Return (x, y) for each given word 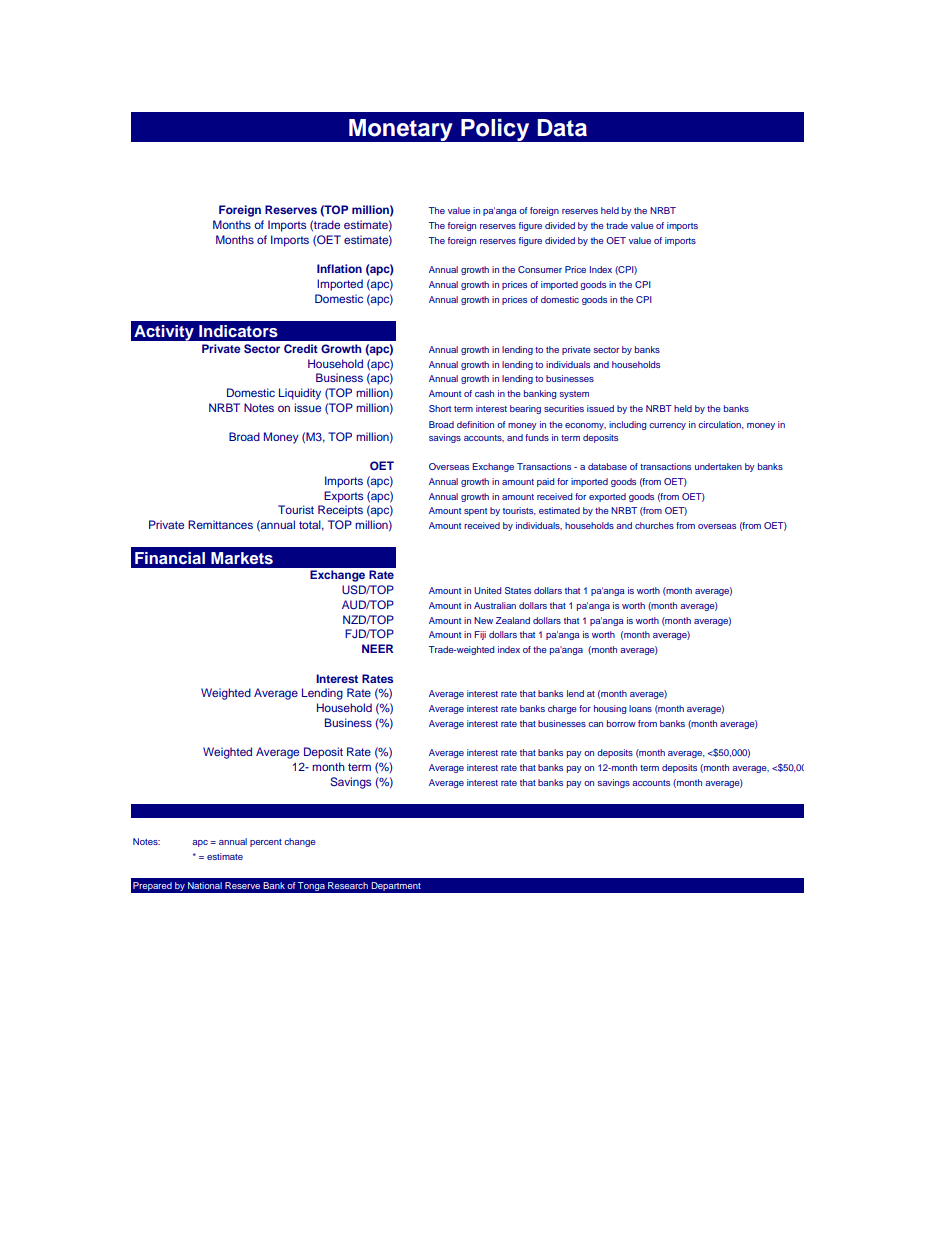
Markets (242, 558)
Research (348, 885)
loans (640, 708)
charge (562, 709)
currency (667, 426)
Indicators (238, 331)
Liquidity (300, 394)
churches (654, 525)
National (205, 885)
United (488, 590)
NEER (377, 648)
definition (475, 424)
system (574, 395)
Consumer (540, 269)
